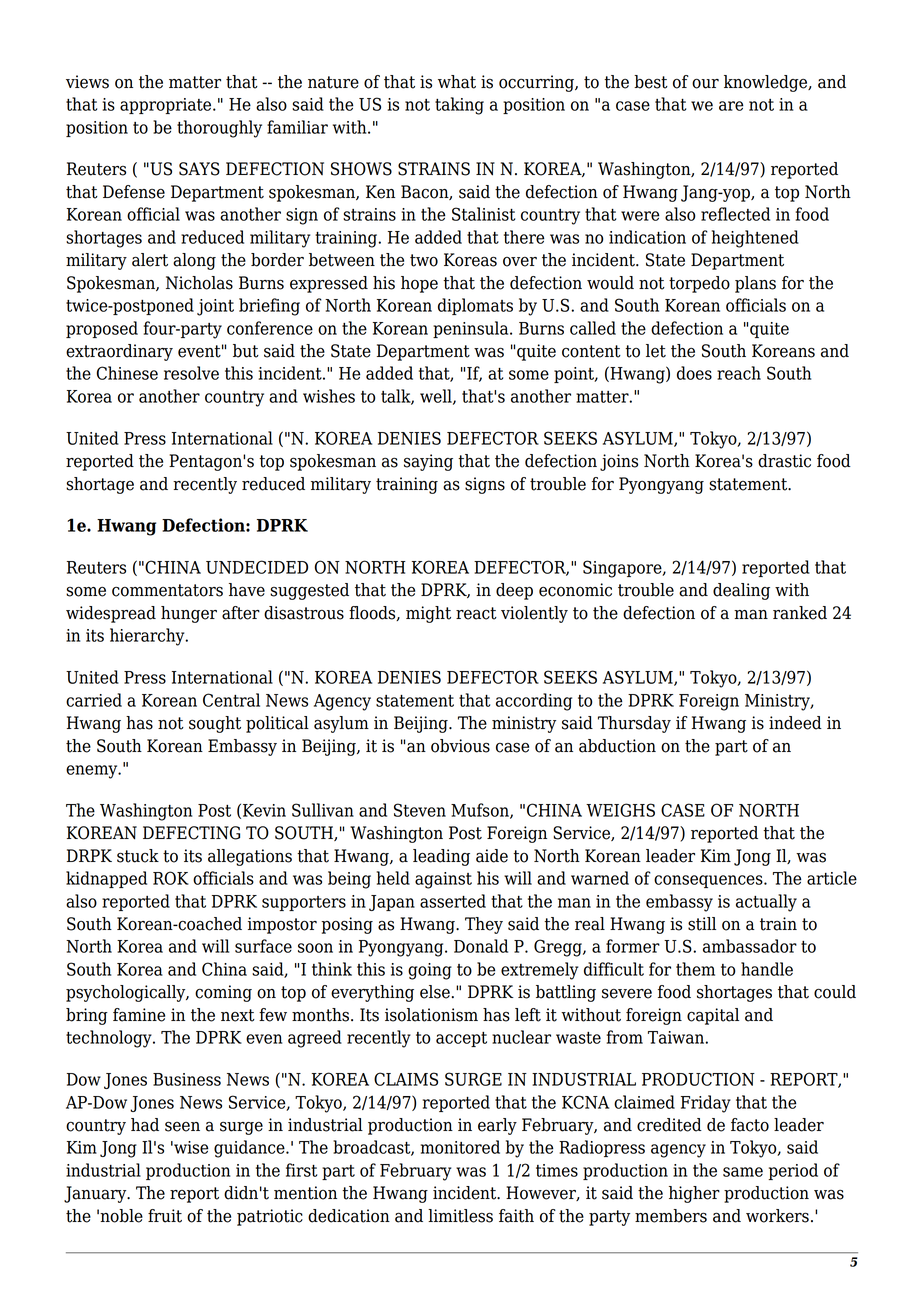 The width and height of the page is (924, 1308). Describe the element at coordinates (428, 462) in the page. I see `saying` at that location.
